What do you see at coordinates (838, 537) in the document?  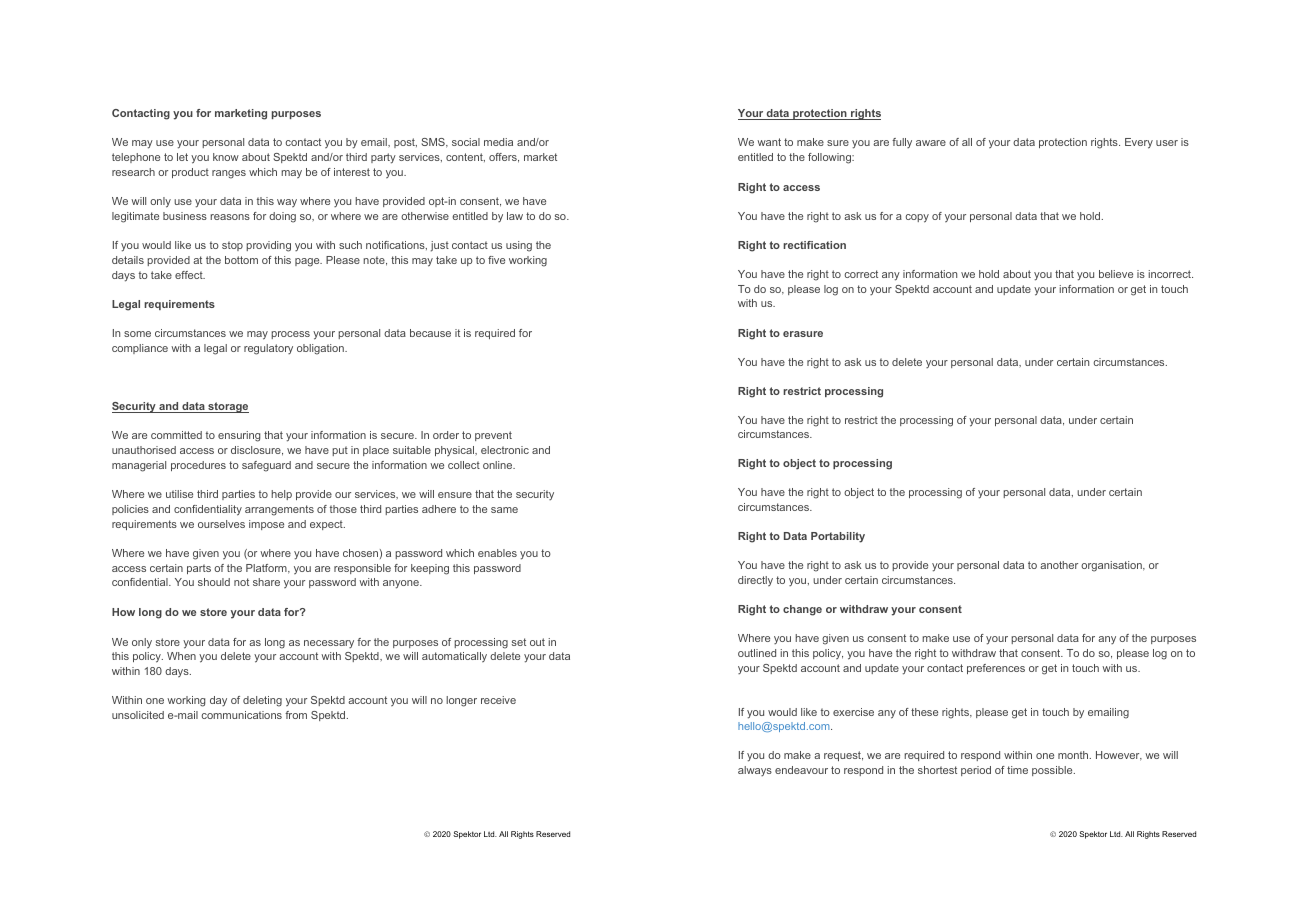 I see `Portability` at bounding box center [838, 537].
